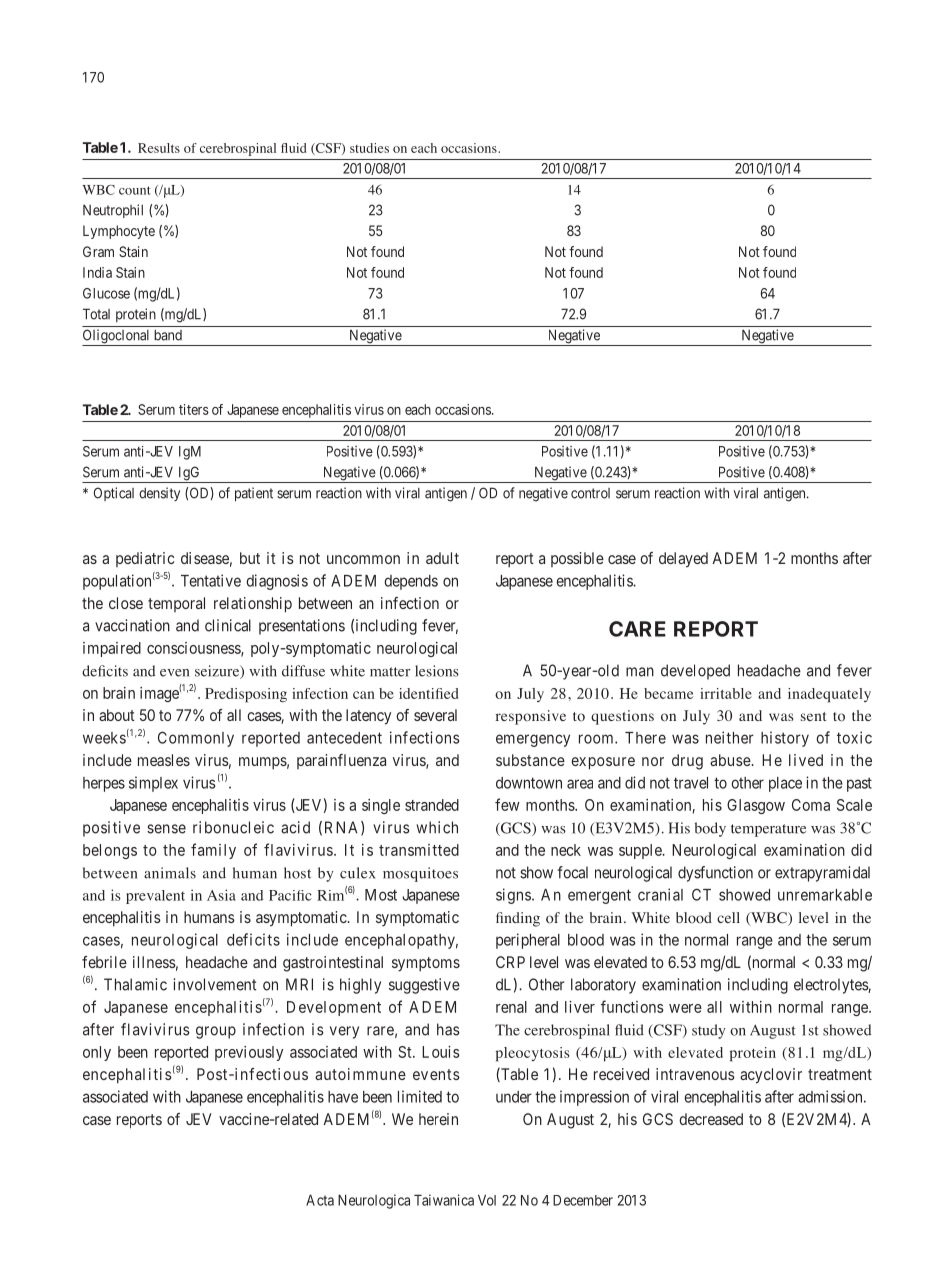  Describe the element at coordinates (683, 560) in the screenshot. I see `delayed` at that location.
